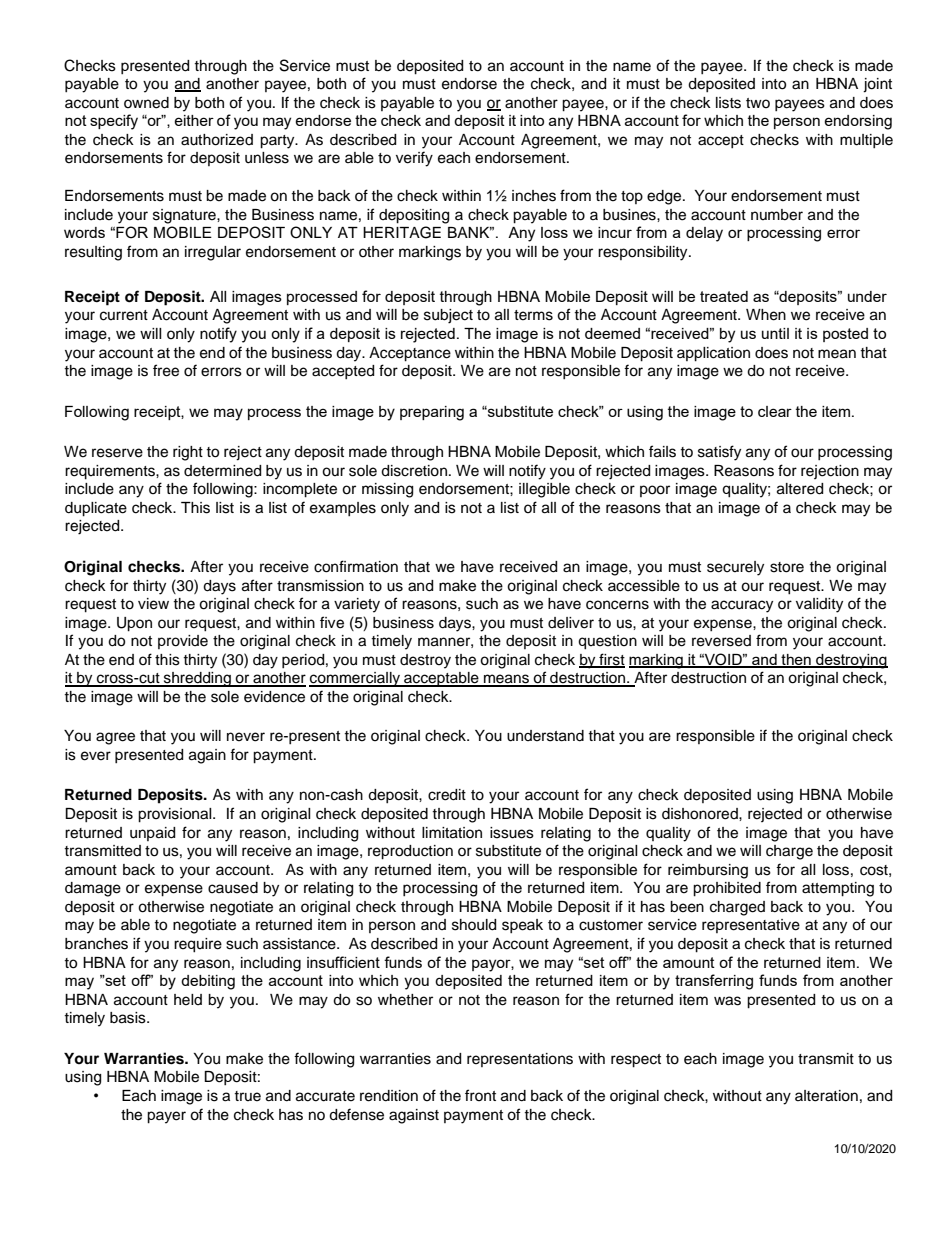 This screenshot has height=1233, width=952. Describe the element at coordinates (775, 411) in the screenshot. I see `clear` at that location.
